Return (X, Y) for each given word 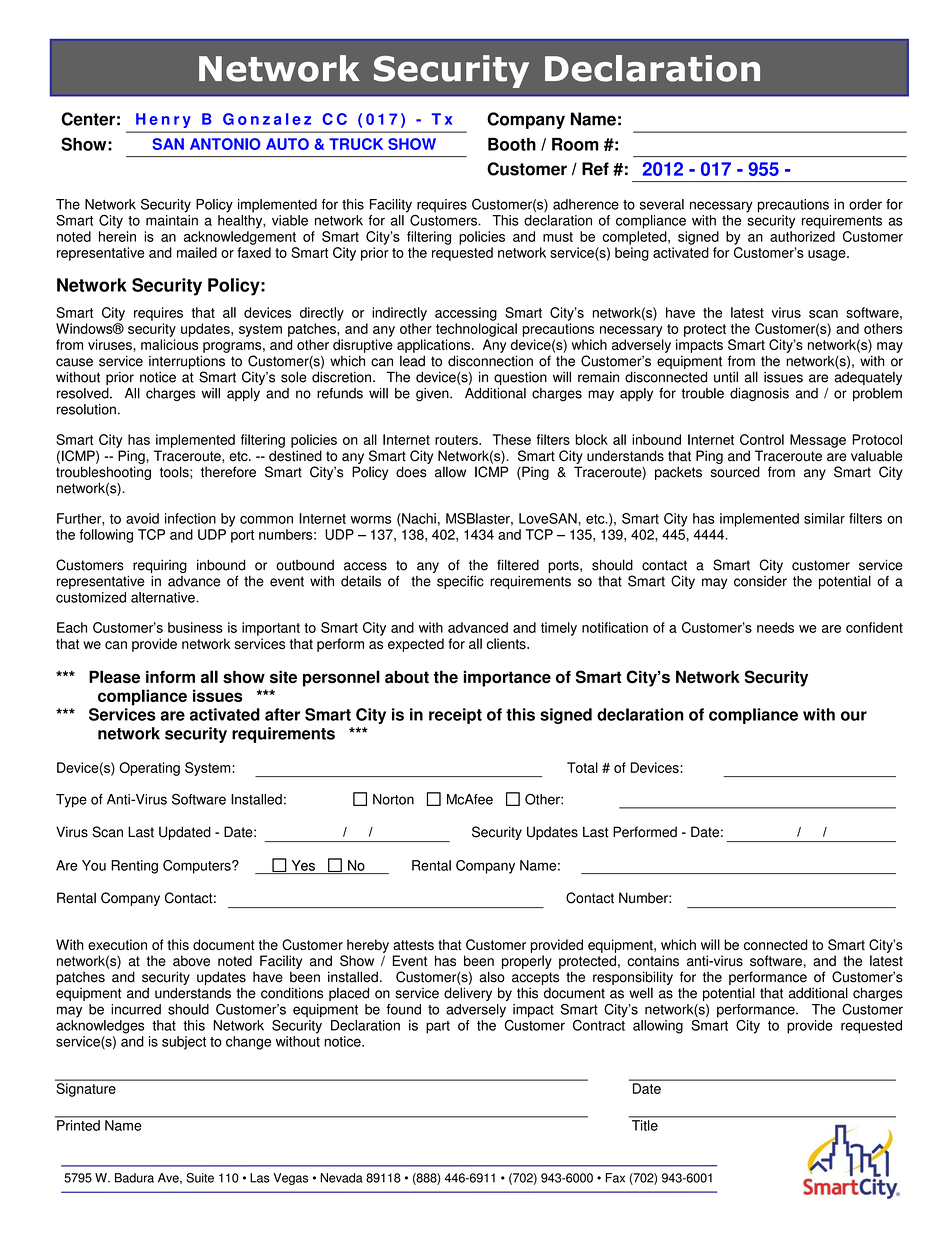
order (865, 204)
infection (190, 518)
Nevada (341, 1178)
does (411, 472)
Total (582, 767)
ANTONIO (225, 144)
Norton (393, 799)
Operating (149, 769)
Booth (512, 144)
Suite (200, 1178)
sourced (735, 472)
